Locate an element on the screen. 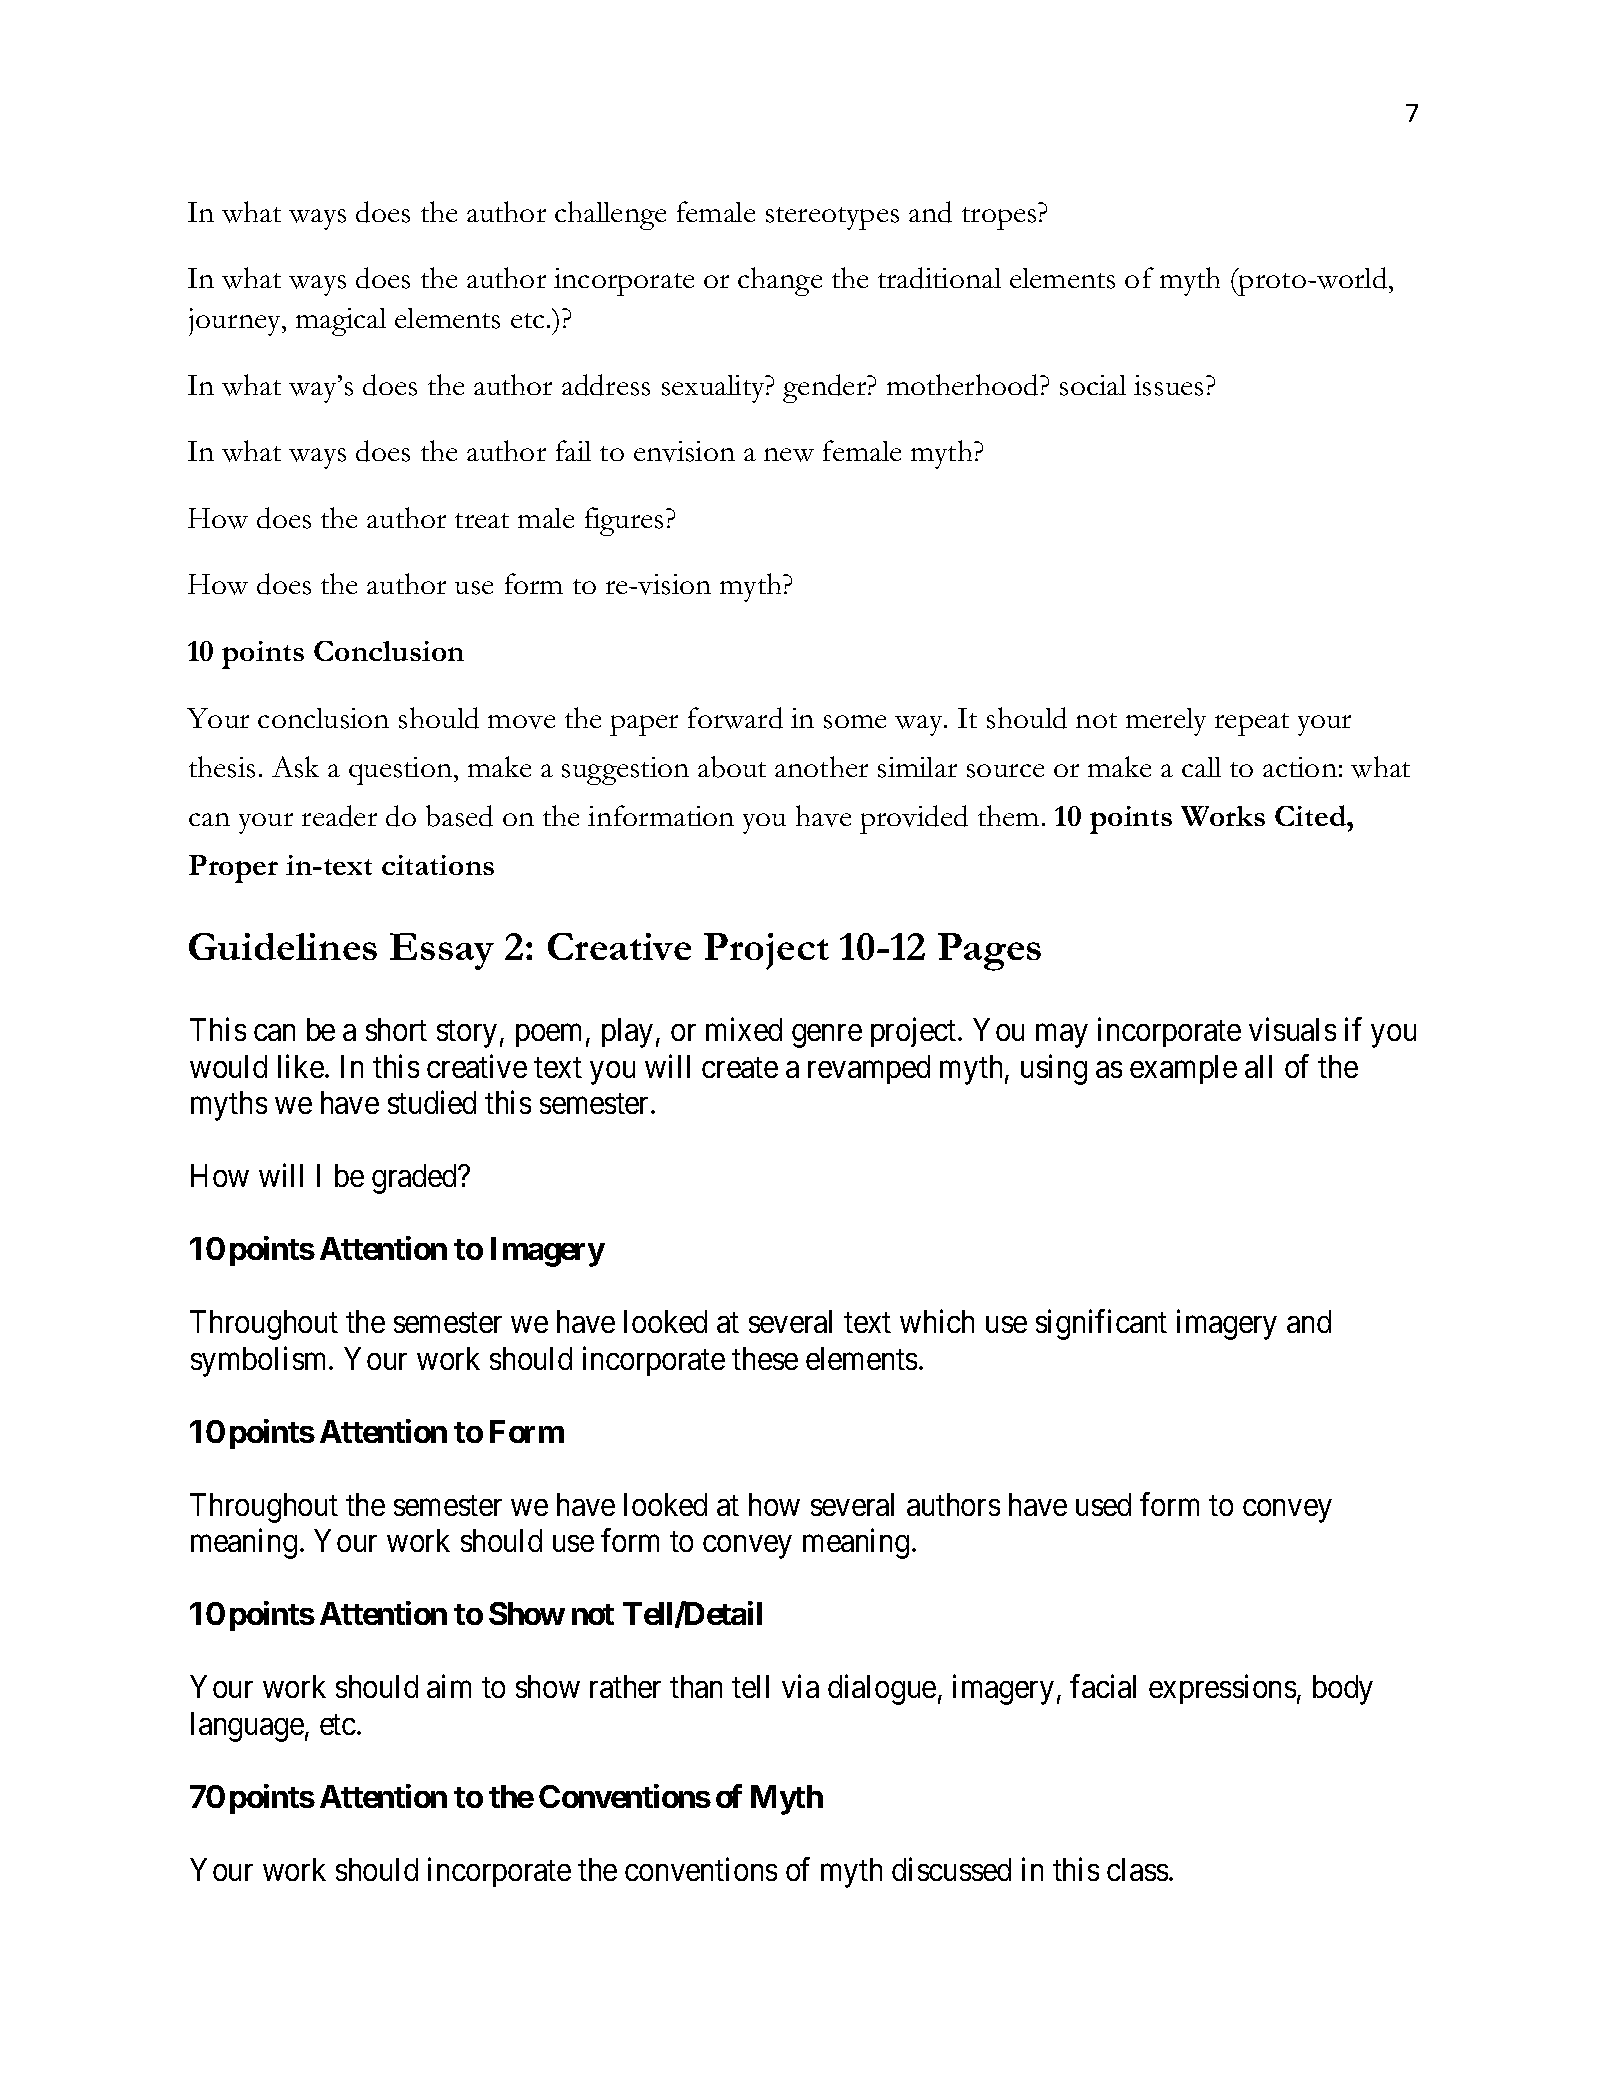 The width and height of the screenshot is (1609, 2082). significant is located at coordinates (1101, 1325).
